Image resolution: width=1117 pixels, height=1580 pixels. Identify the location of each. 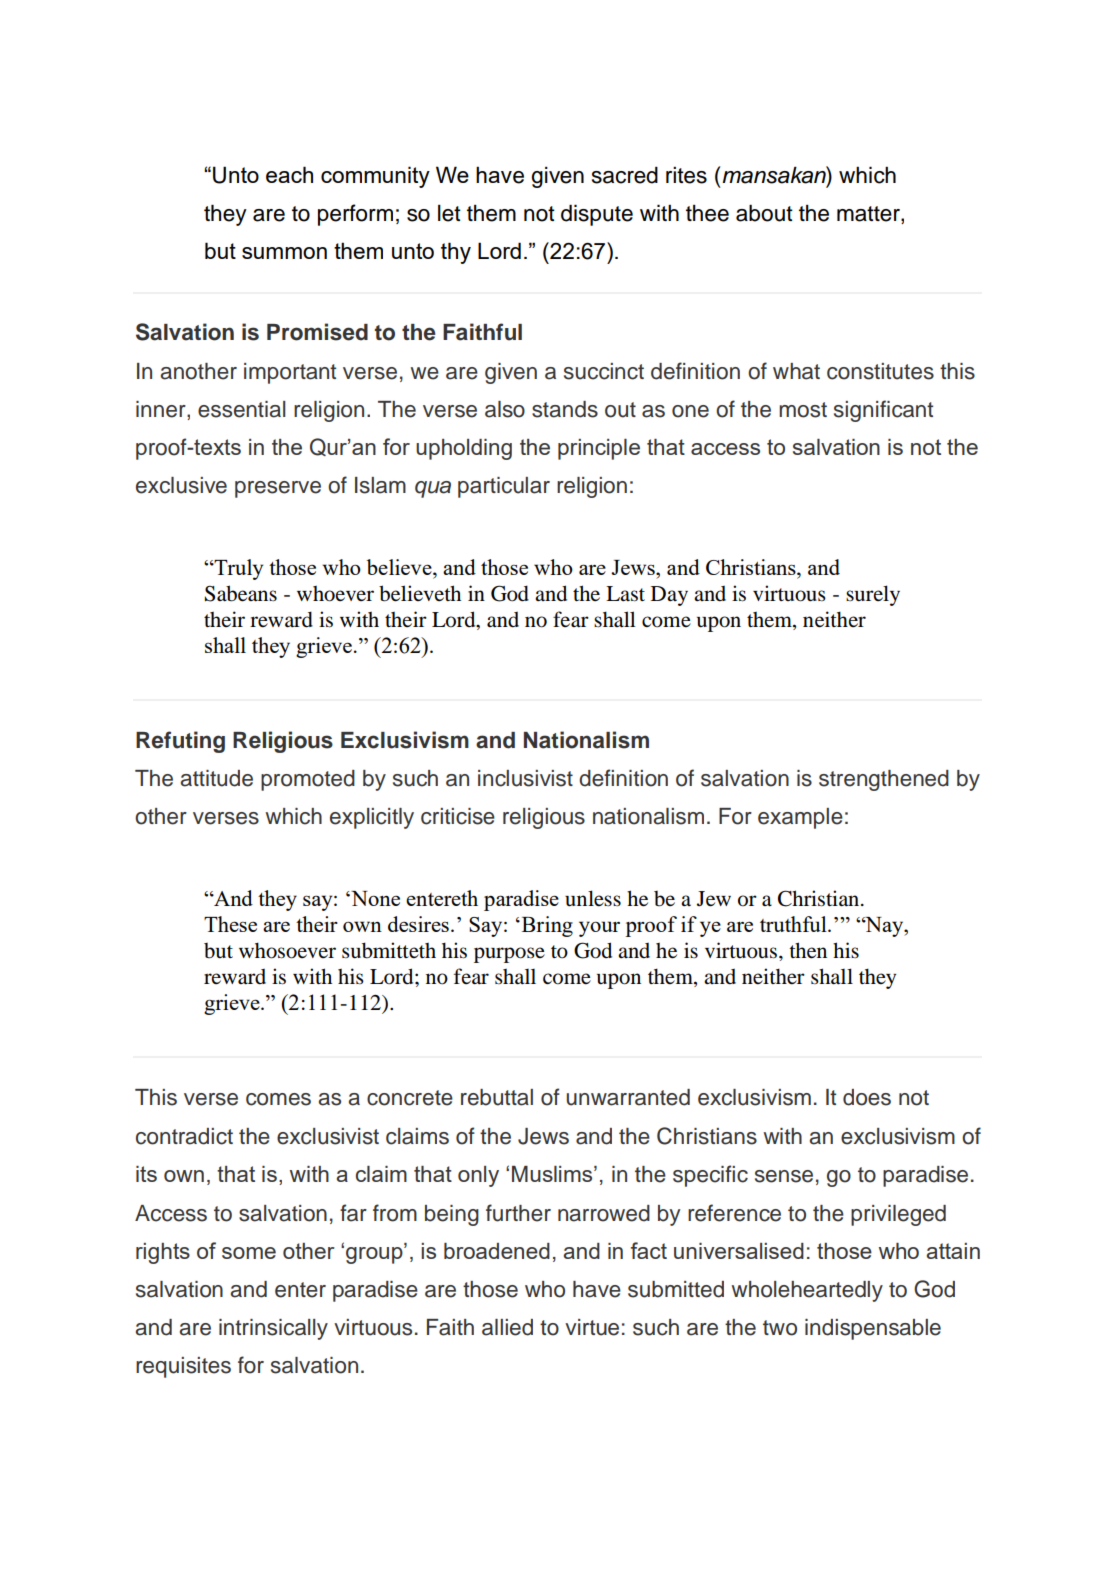
(289, 174).
